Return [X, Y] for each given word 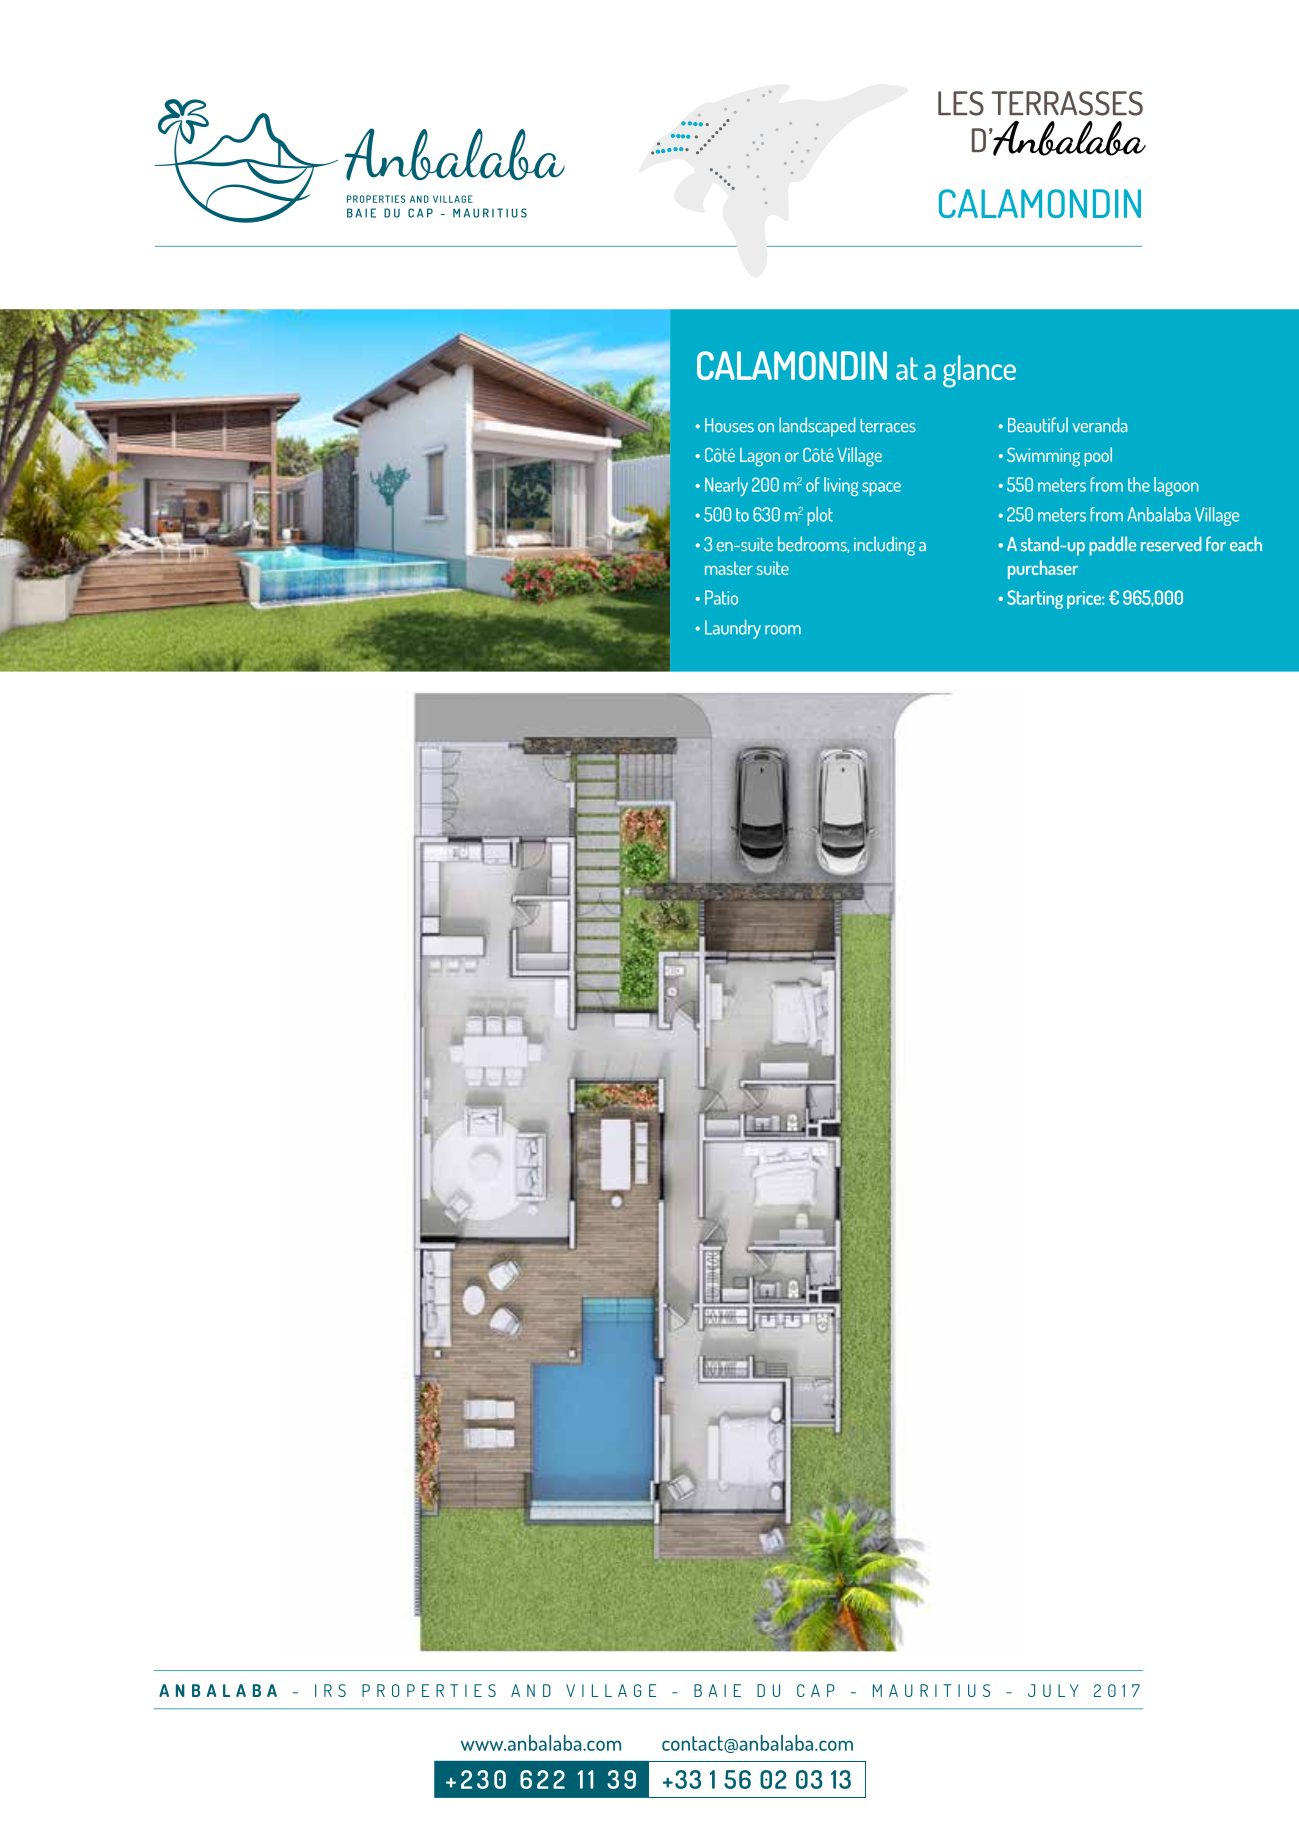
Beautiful [1038, 425]
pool [1098, 457]
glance [979, 371]
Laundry [733, 629]
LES [961, 103]
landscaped [817, 427]
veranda [1099, 425]
